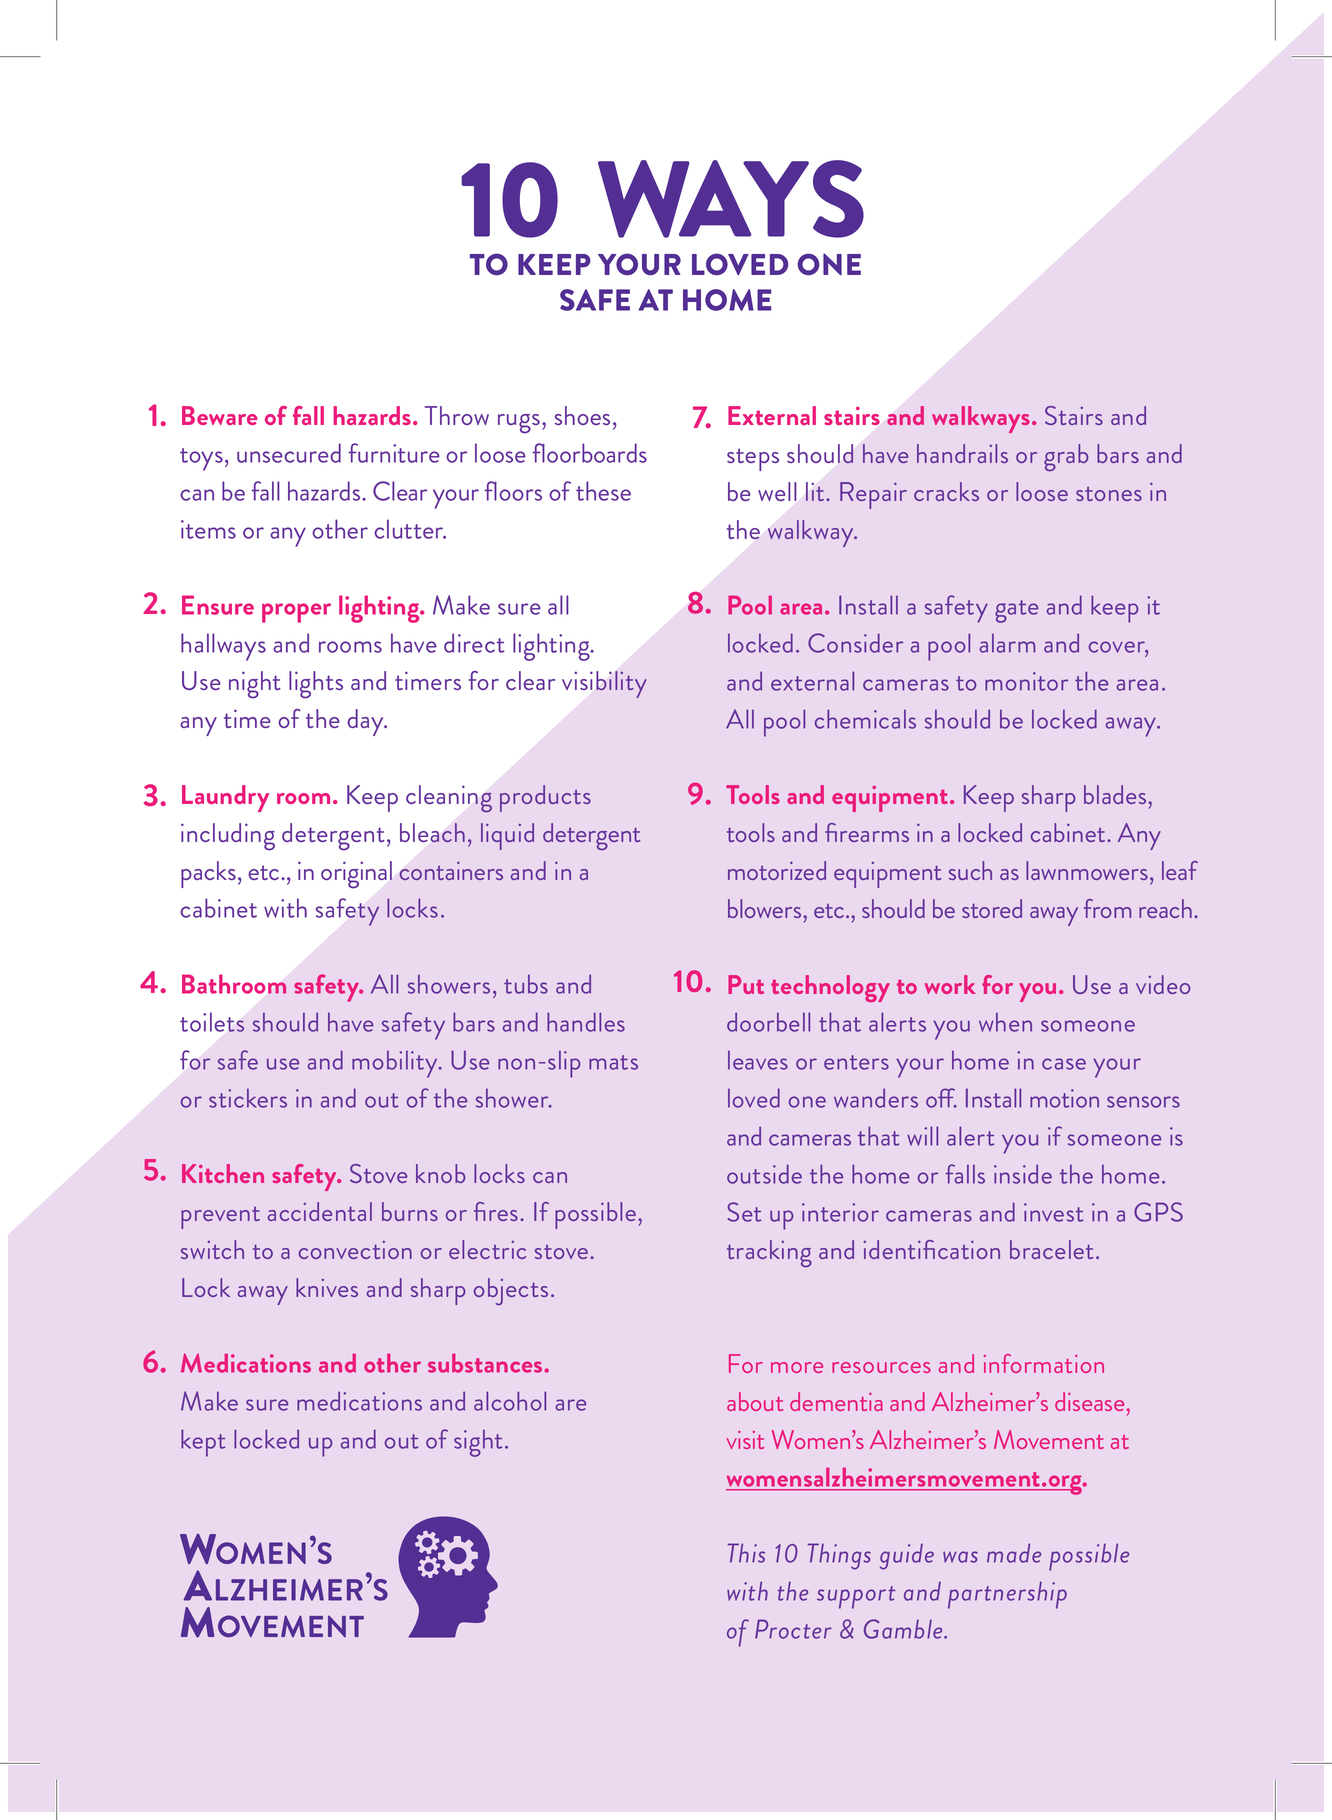  Describe the element at coordinates (1007, 1595) in the image. I see `partnership` at that location.
